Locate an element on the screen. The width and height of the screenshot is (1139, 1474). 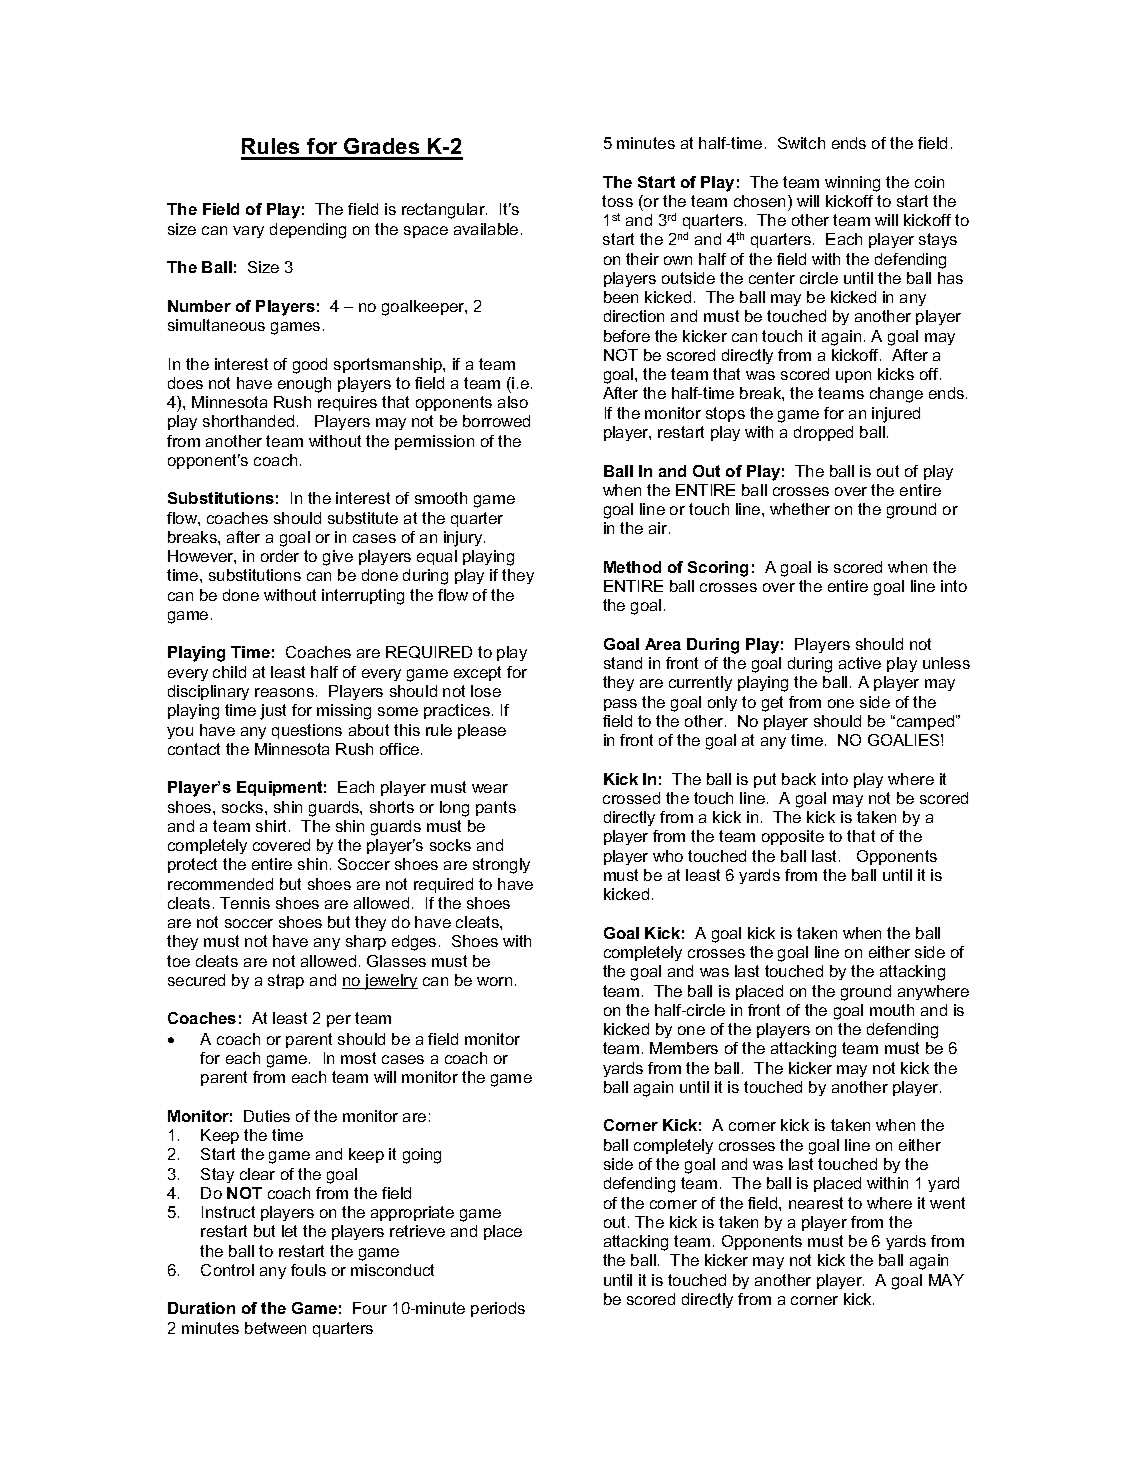
between is located at coordinates (275, 1328).
